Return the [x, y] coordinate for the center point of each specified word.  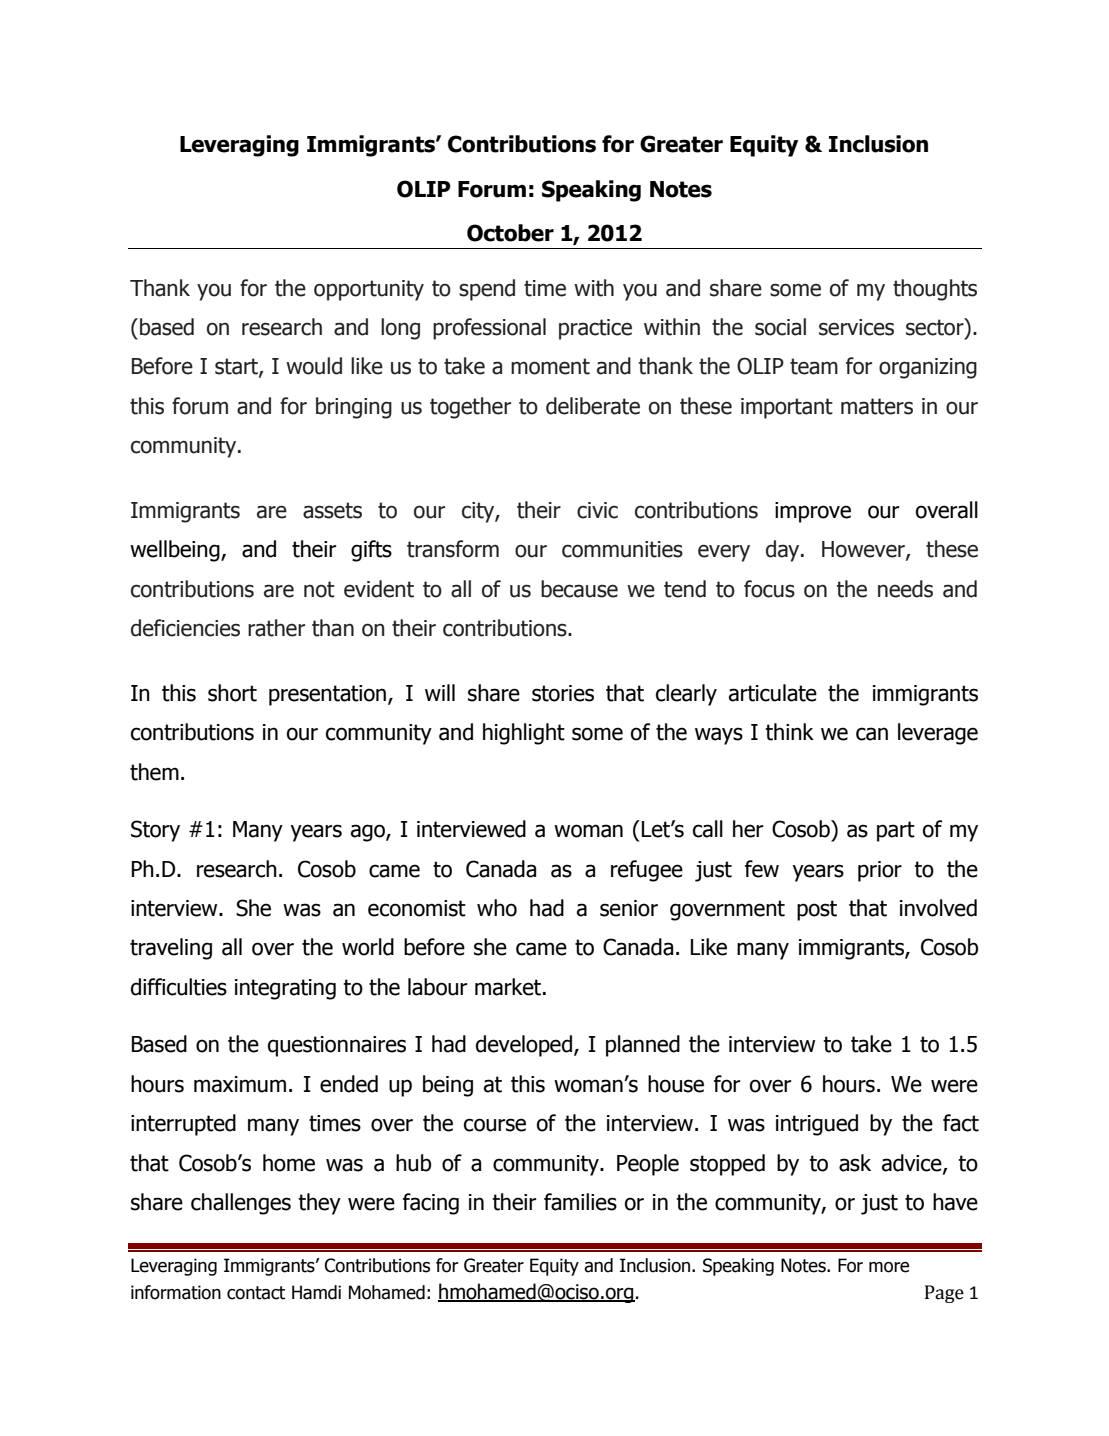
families [580, 1202]
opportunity [369, 290]
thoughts [935, 290]
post [817, 910]
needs [905, 589]
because [579, 589]
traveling [171, 949]
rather [276, 628]
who [497, 908]
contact [256, 1293]
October [510, 233]
